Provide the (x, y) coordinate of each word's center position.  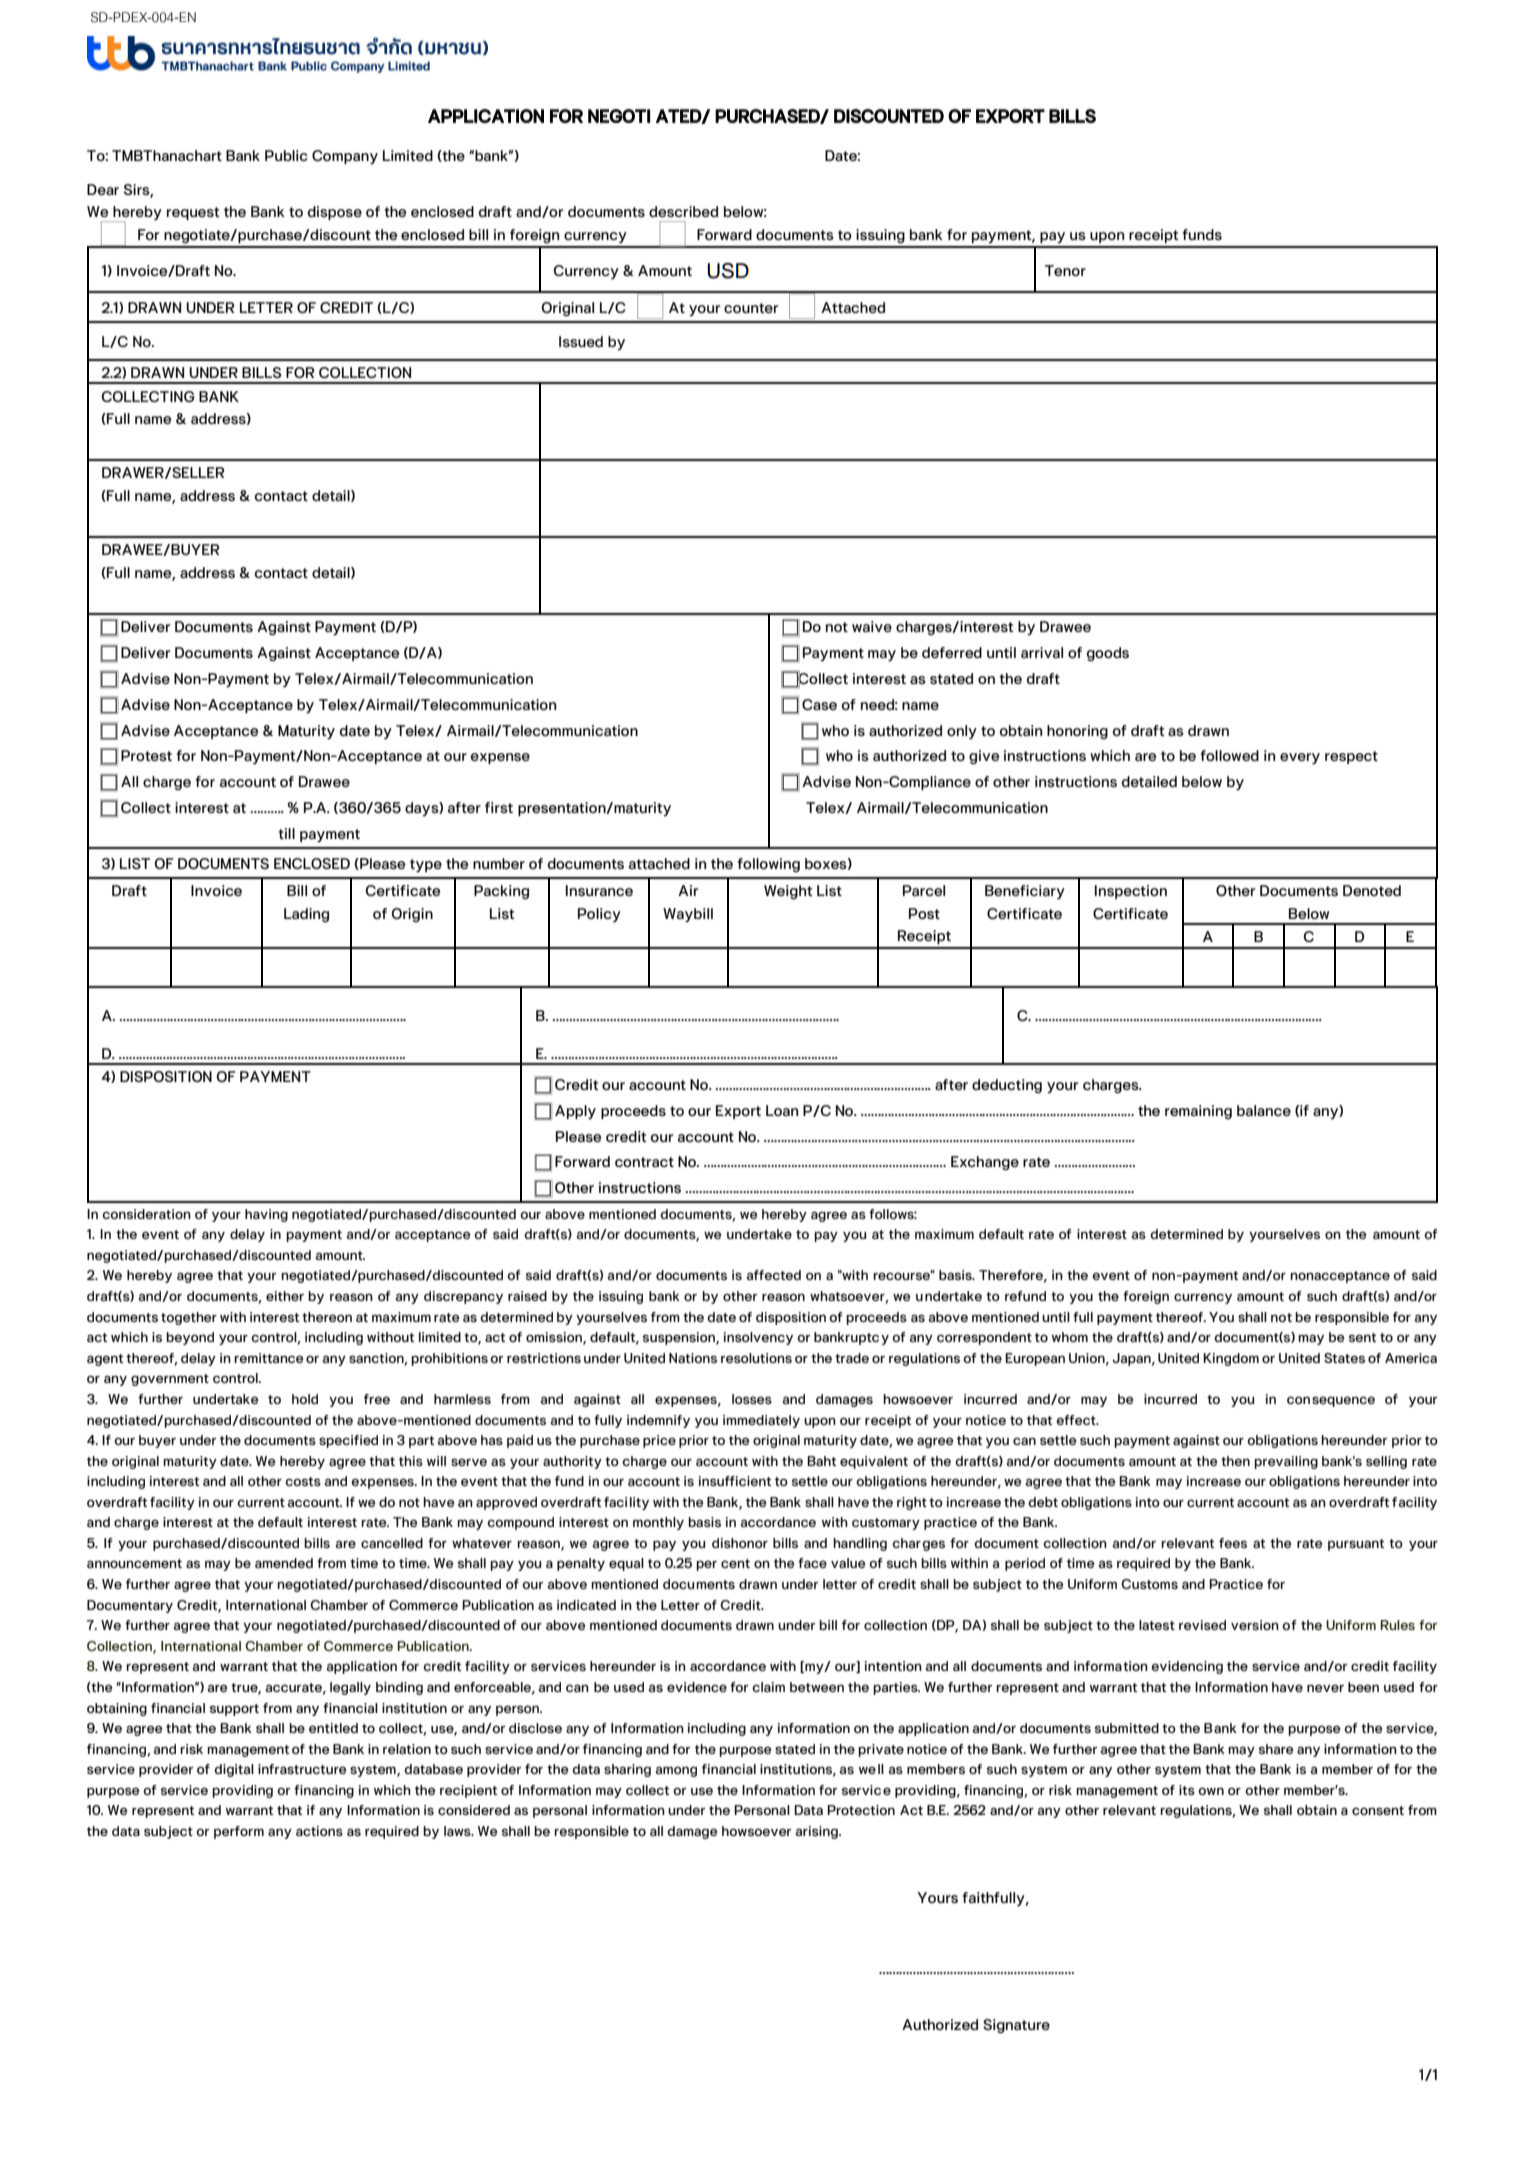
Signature (1016, 2026)
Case (819, 704)
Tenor (1065, 270)
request (193, 213)
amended (284, 1563)
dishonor (740, 1543)
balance (1264, 1110)
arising (818, 1832)
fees (1233, 1543)
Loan (782, 1110)
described (683, 211)
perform (239, 1832)
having (266, 1215)
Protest (146, 755)
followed (1229, 755)
